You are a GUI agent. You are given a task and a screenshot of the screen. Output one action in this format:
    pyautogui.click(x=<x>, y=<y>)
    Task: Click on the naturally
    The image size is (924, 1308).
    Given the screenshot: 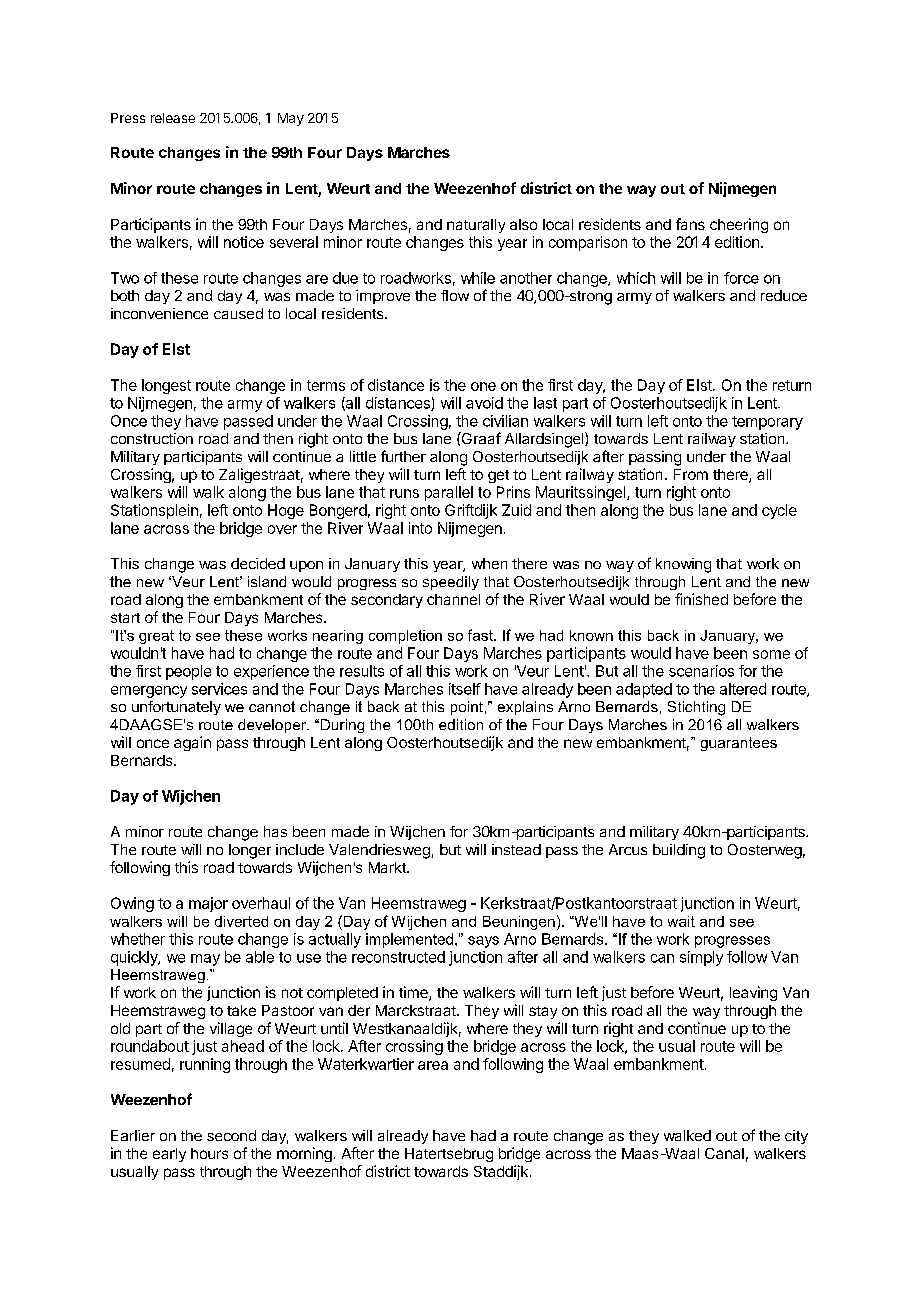 What is the action you would take?
    pyautogui.click(x=476, y=226)
